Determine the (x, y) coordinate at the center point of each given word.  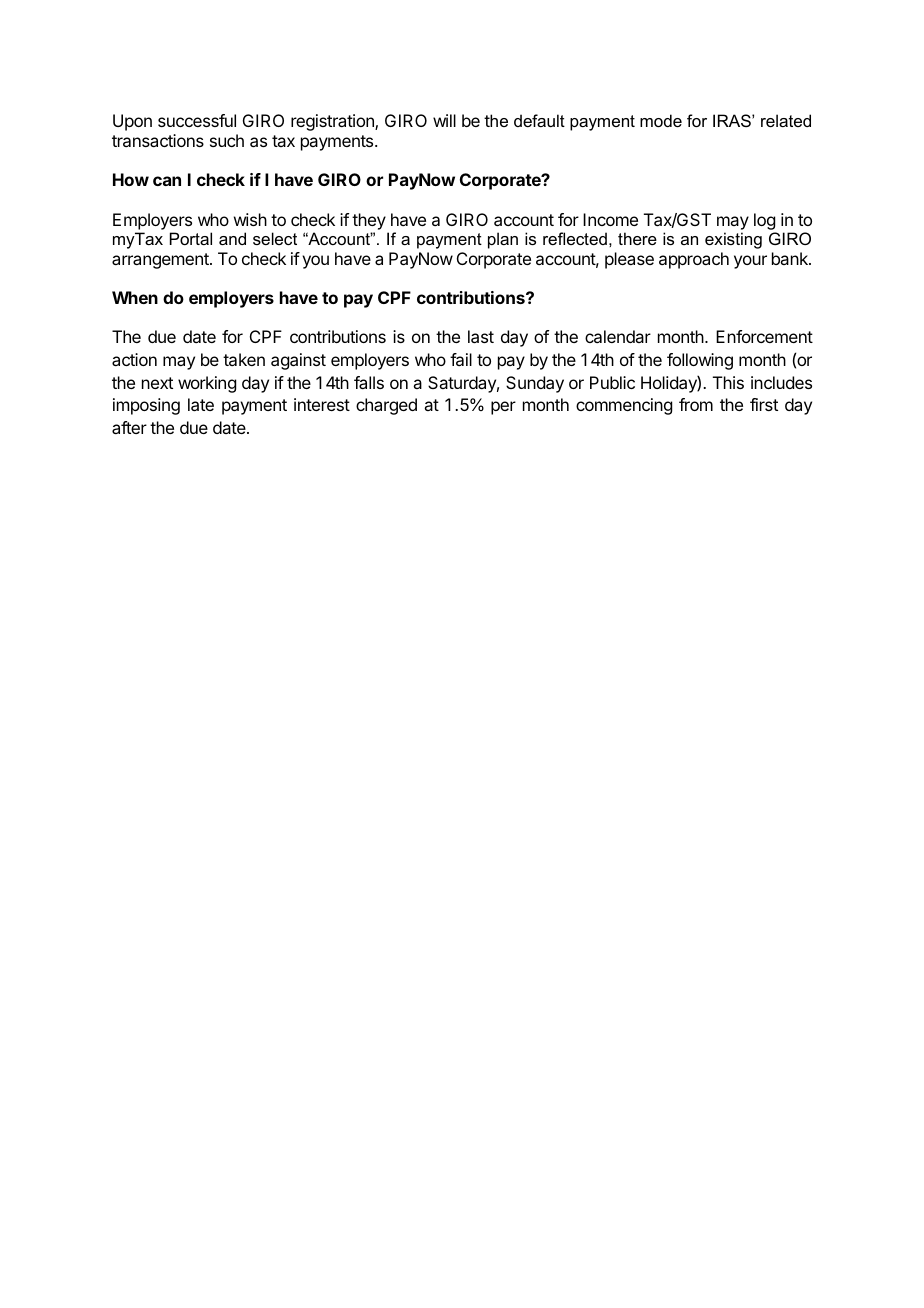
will (444, 120)
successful (197, 120)
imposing (146, 406)
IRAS (733, 120)
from (696, 404)
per (503, 408)
